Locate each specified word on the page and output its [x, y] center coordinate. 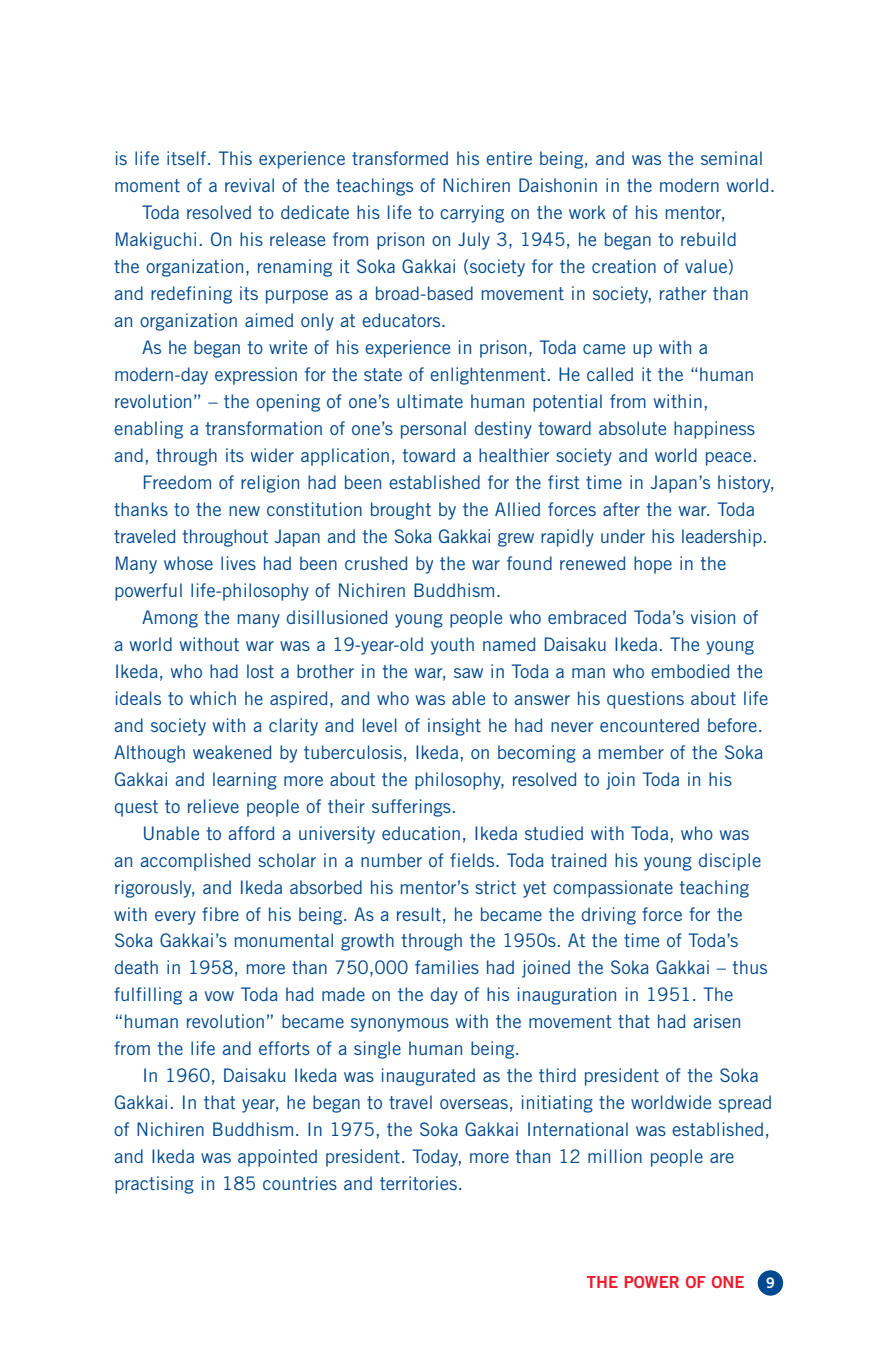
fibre [220, 914]
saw [468, 673]
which [213, 698]
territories [418, 1183]
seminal [731, 158]
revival [249, 185]
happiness [714, 430]
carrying [472, 214]
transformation [263, 428]
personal [433, 430]
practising [154, 1185]
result [419, 914]
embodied [690, 671]
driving [609, 916]
